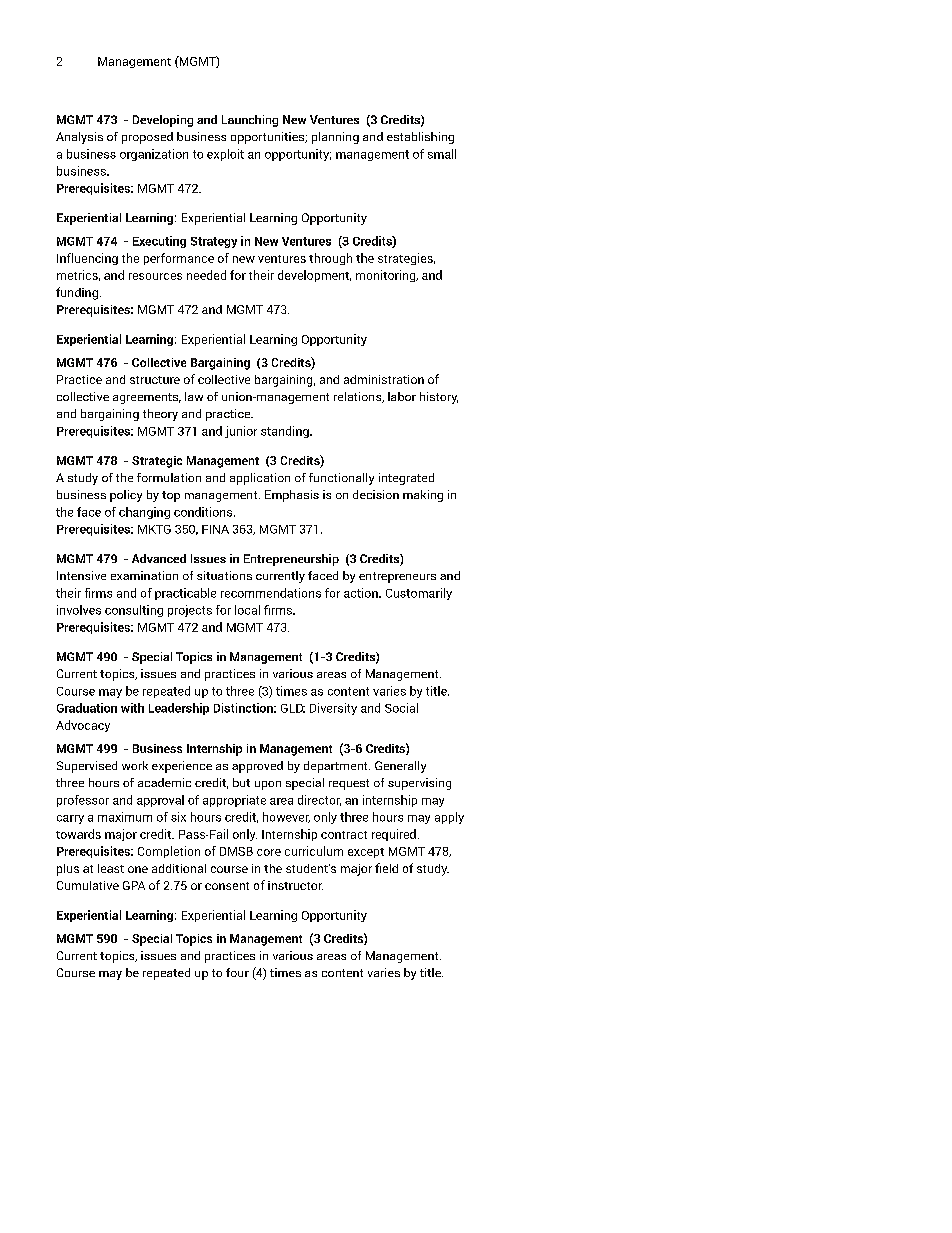 Image resolution: width=952 pixels, height=1233 pixels. What do you see at coordinates (241, 432) in the screenshot?
I see `junior` at bounding box center [241, 432].
